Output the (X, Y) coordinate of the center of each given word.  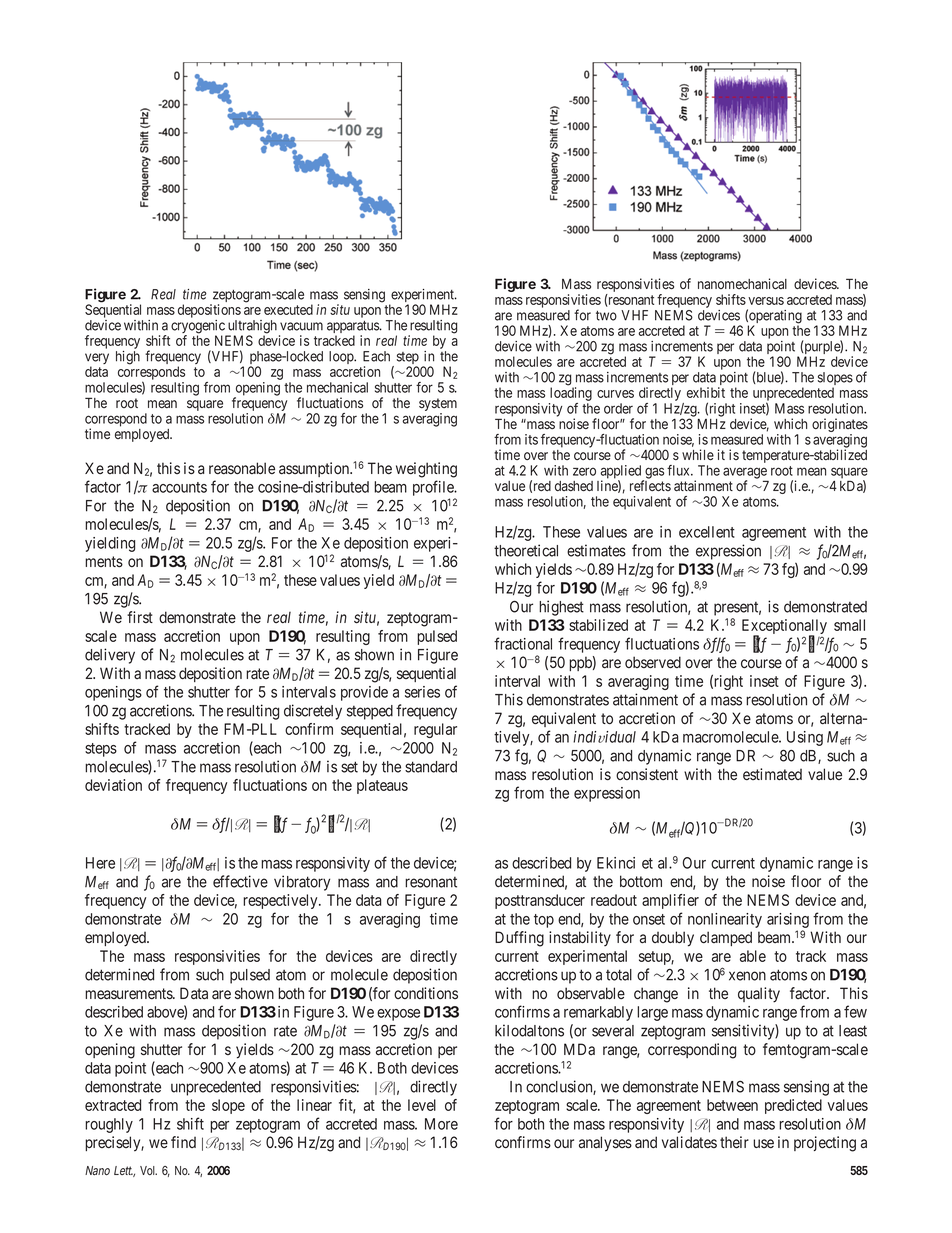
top (544, 921)
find (183, 1142)
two (606, 316)
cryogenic (199, 328)
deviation (113, 785)
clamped (726, 938)
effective (240, 881)
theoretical (526, 550)
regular (435, 730)
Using (805, 738)
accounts (179, 487)
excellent (707, 532)
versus (766, 301)
